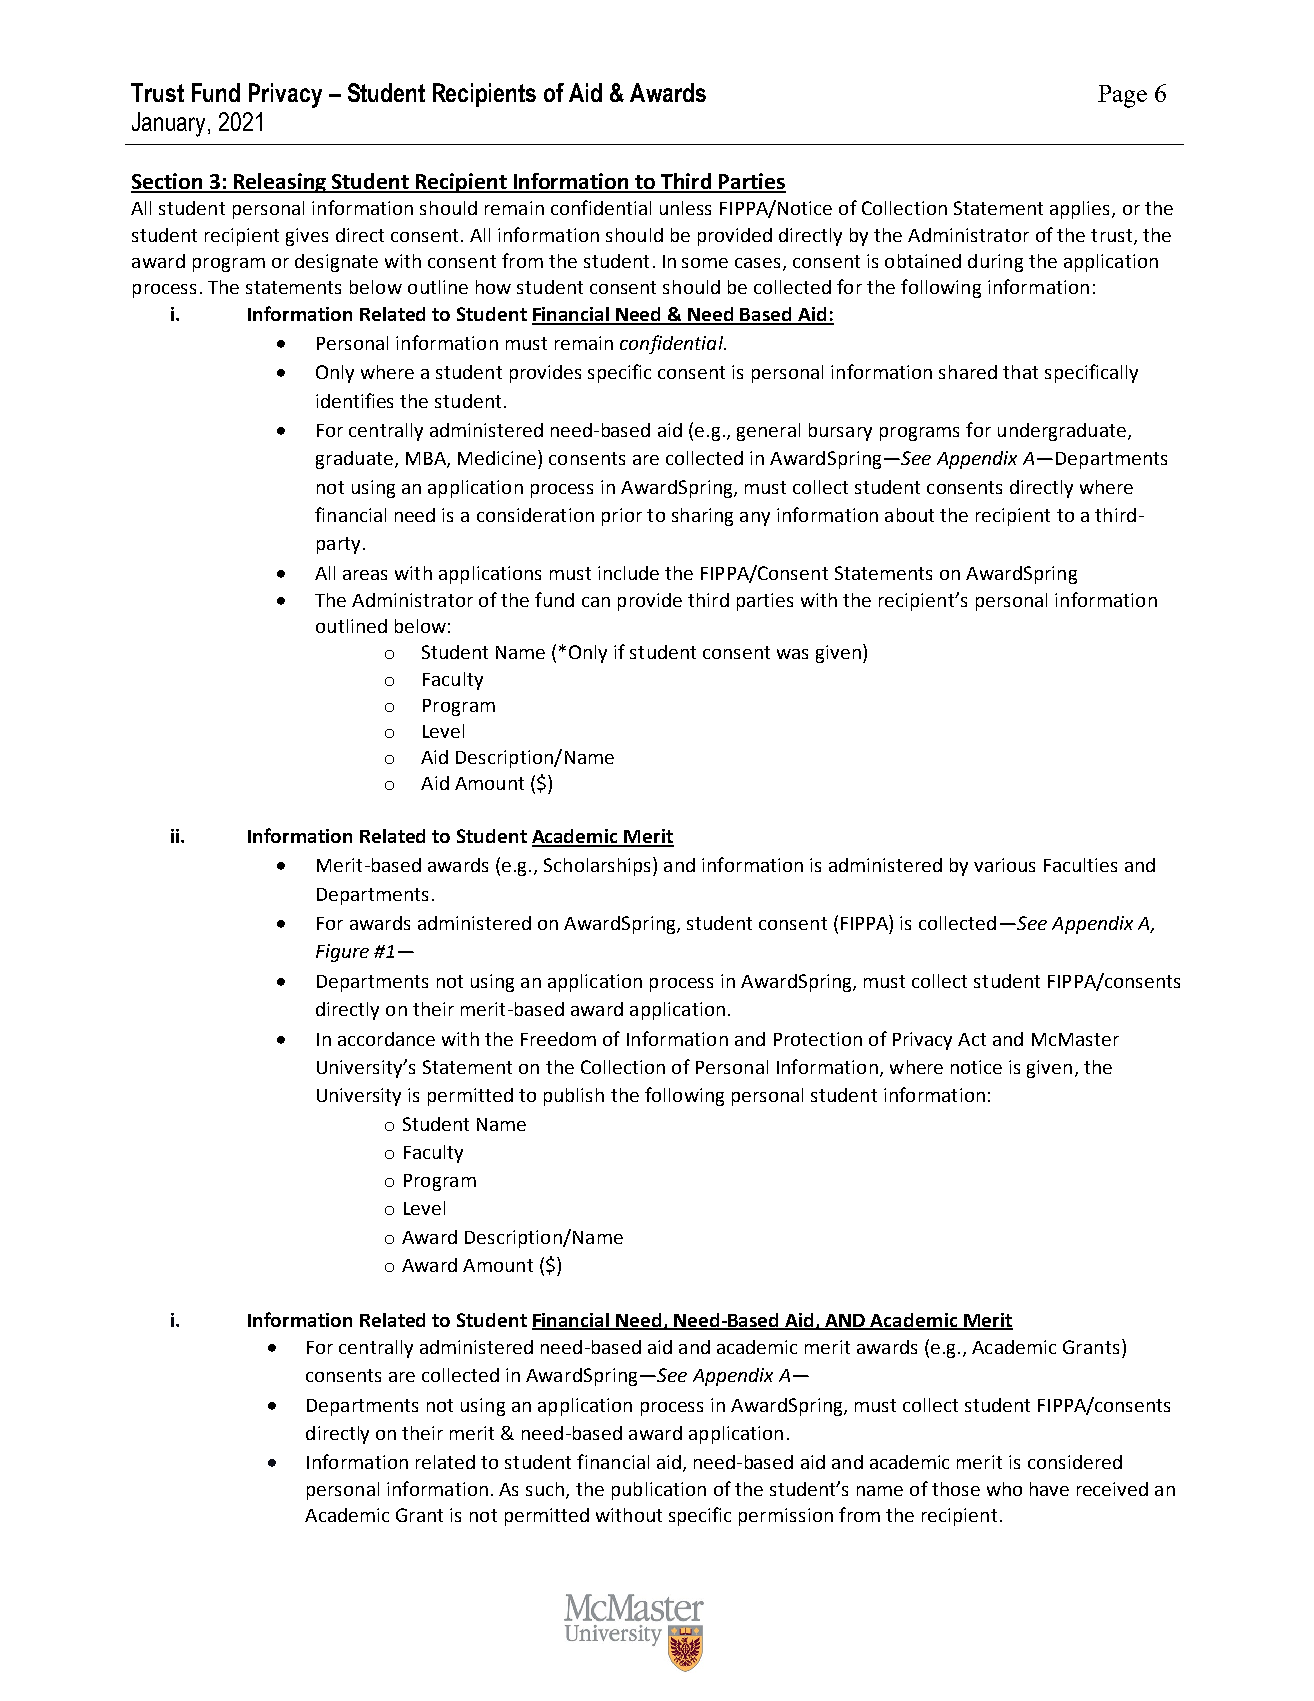 The image size is (1314, 1701). What do you see at coordinates (685, 208) in the screenshot?
I see `unless` at bounding box center [685, 208].
